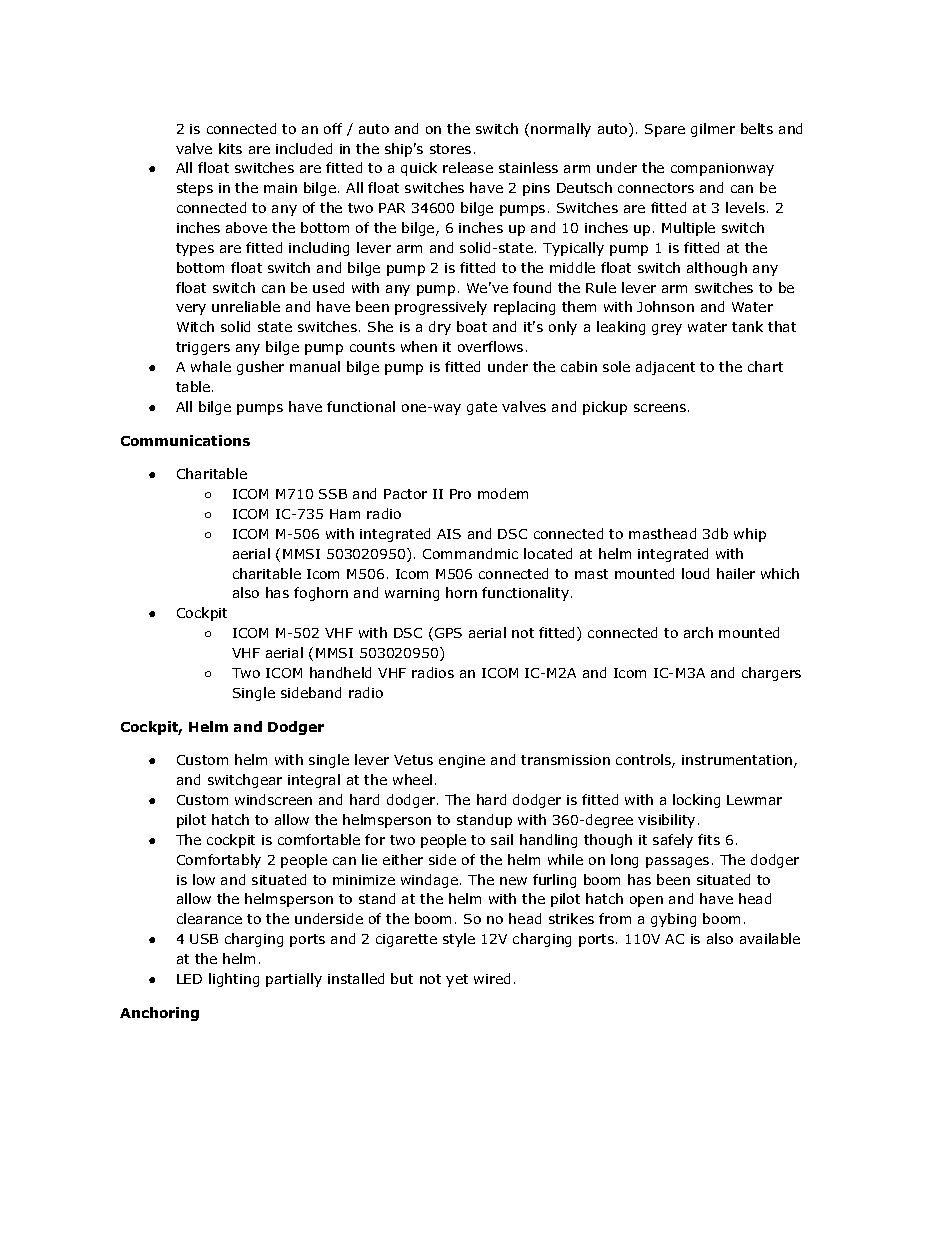 Image resolution: width=952 pixels, height=1233 pixels. I want to click on unreliable, so click(246, 306).
